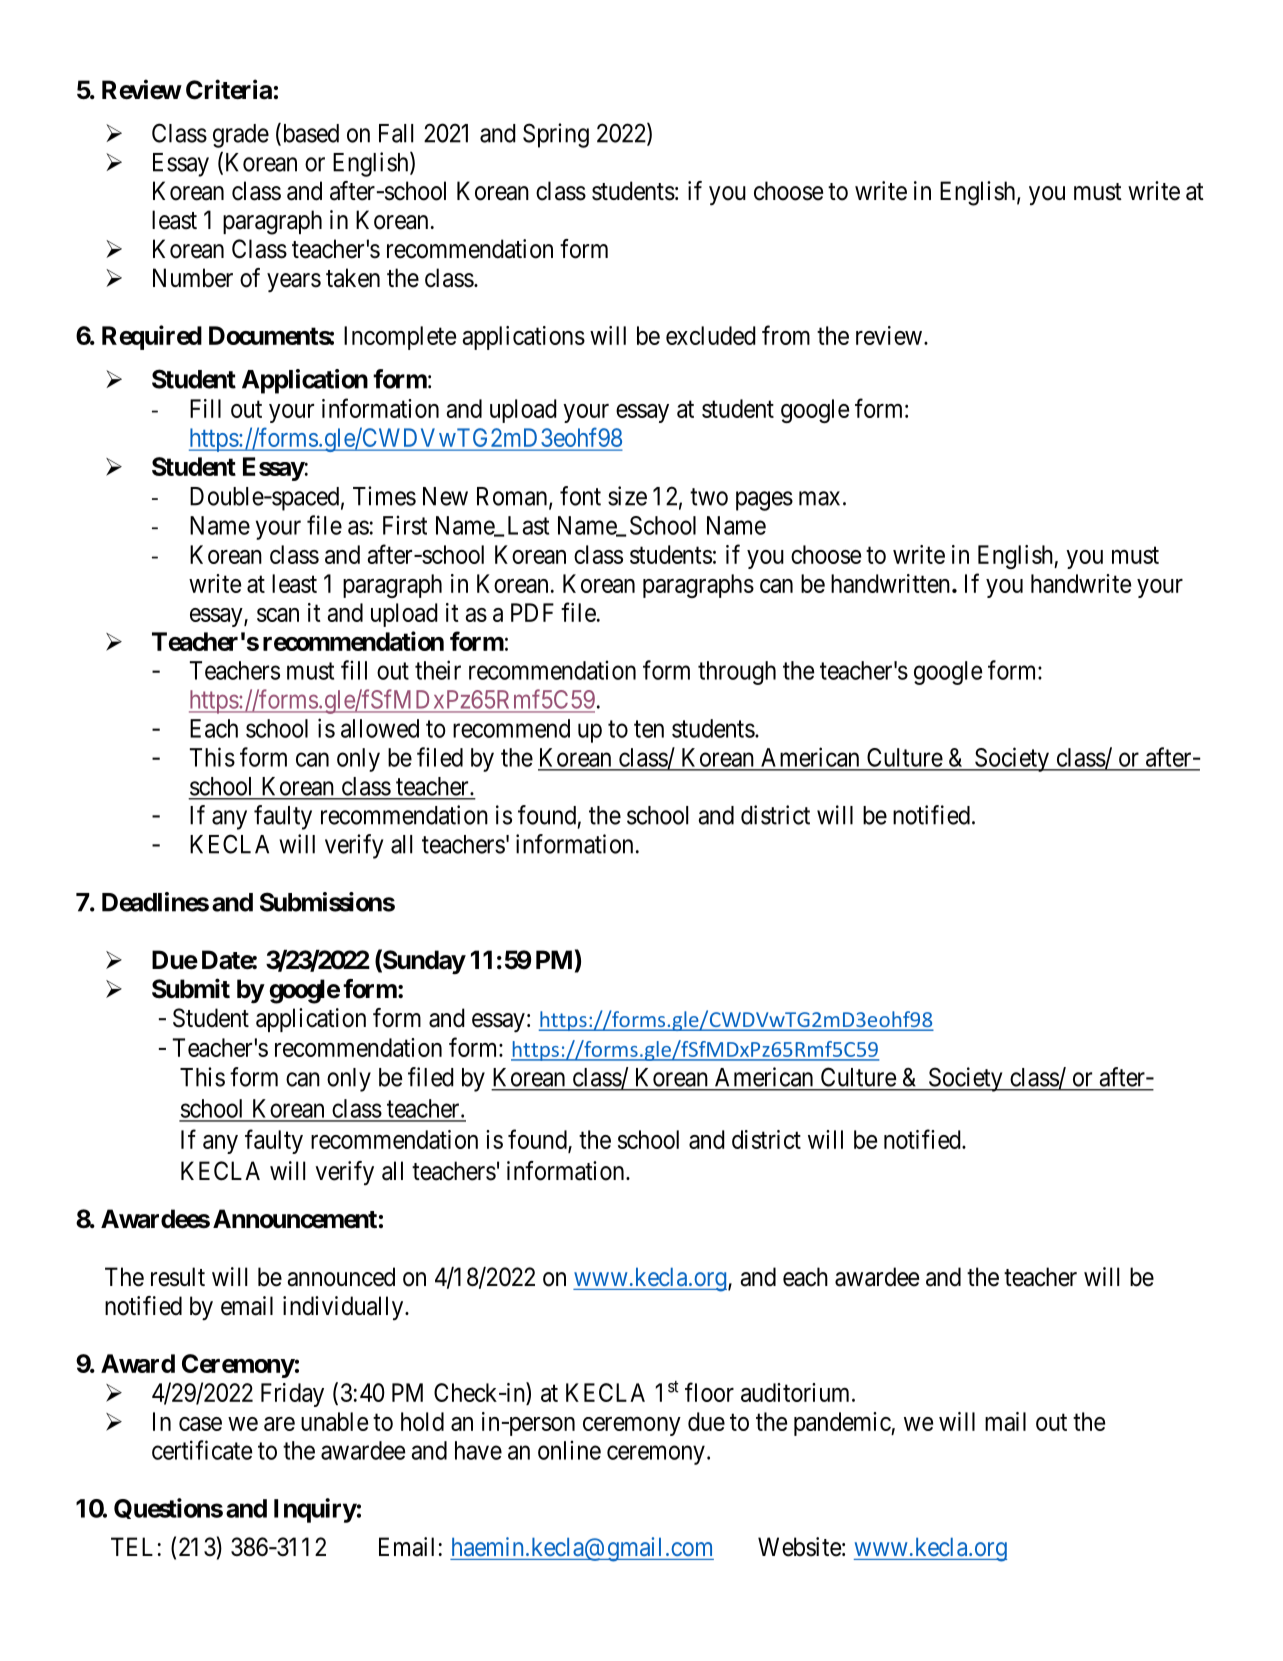  I want to click on from, so click(786, 335).
